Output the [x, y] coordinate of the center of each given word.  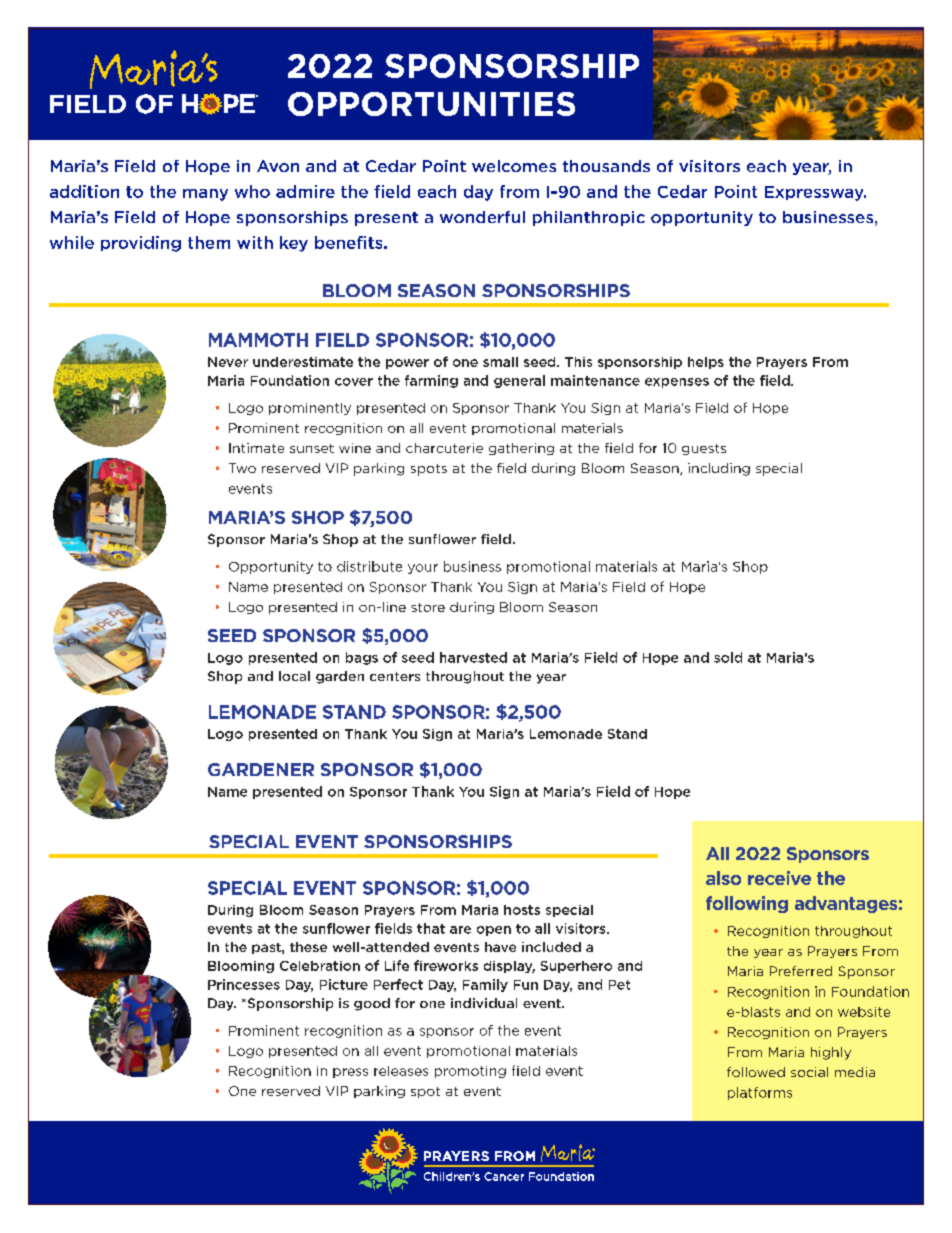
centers [395, 676]
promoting [470, 1072]
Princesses [244, 984]
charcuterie [444, 448]
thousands [606, 166]
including [719, 469]
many [205, 195]
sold [728, 657]
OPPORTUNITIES [431, 104]
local [294, 676]
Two [242, 468]
